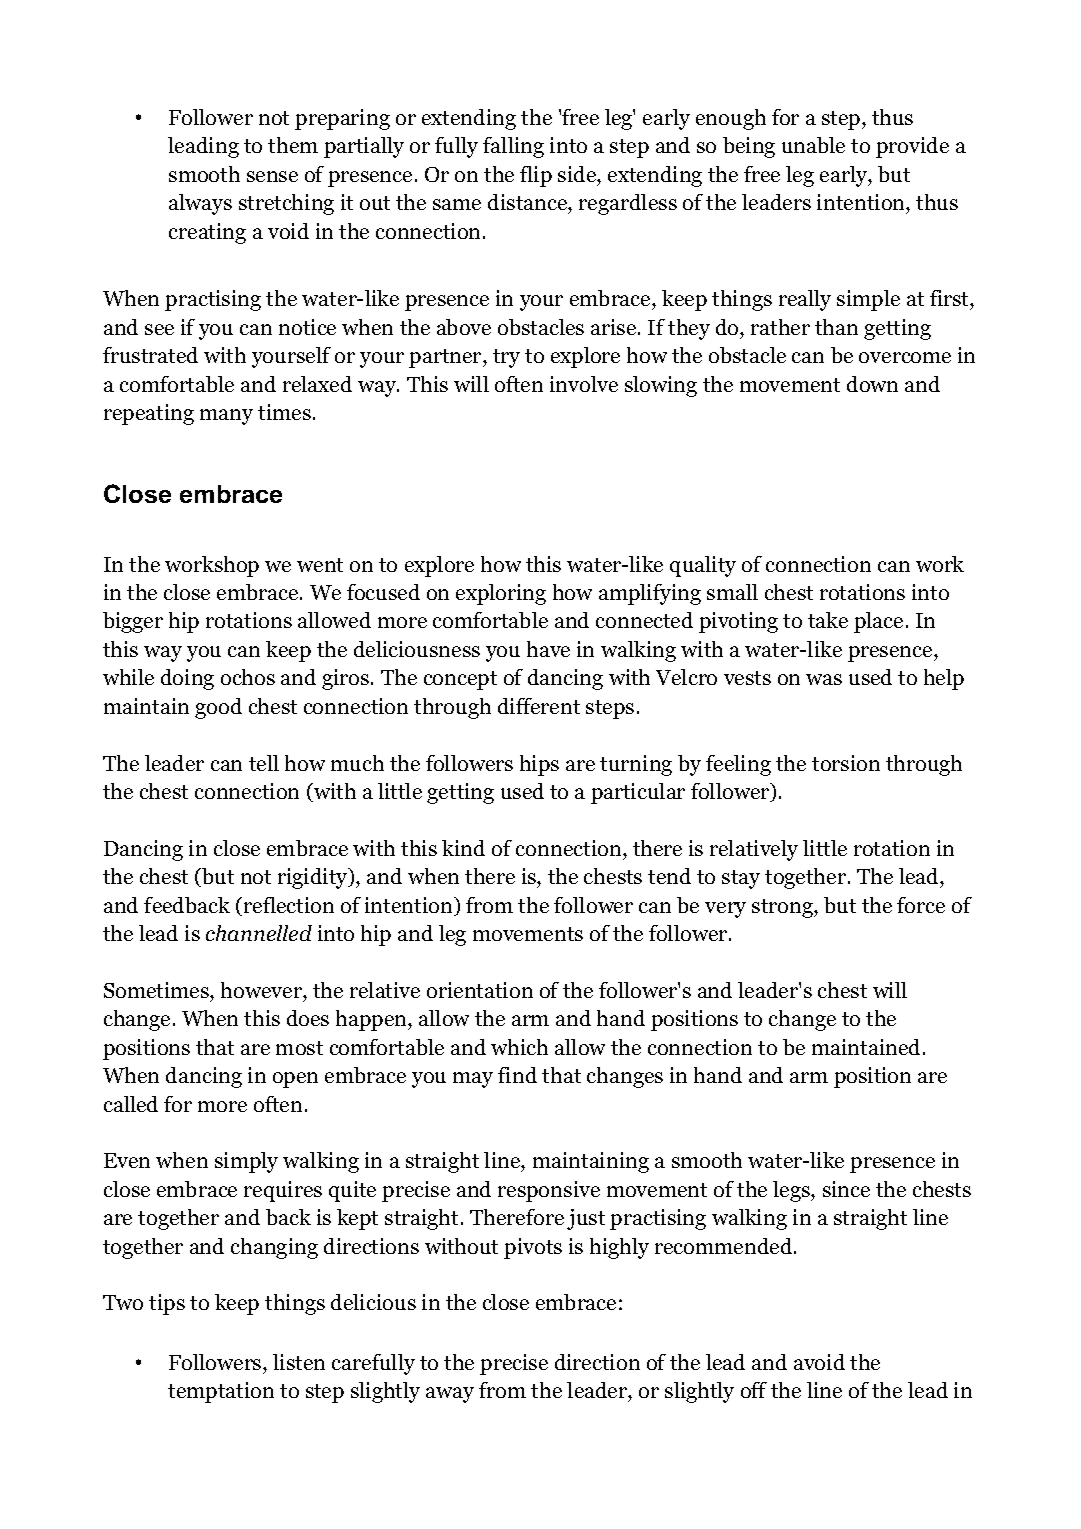 The height and width of the image is (1529, 1081). Describe the element at coordinates (813, 145) in the image. I see `unable` at that location.
